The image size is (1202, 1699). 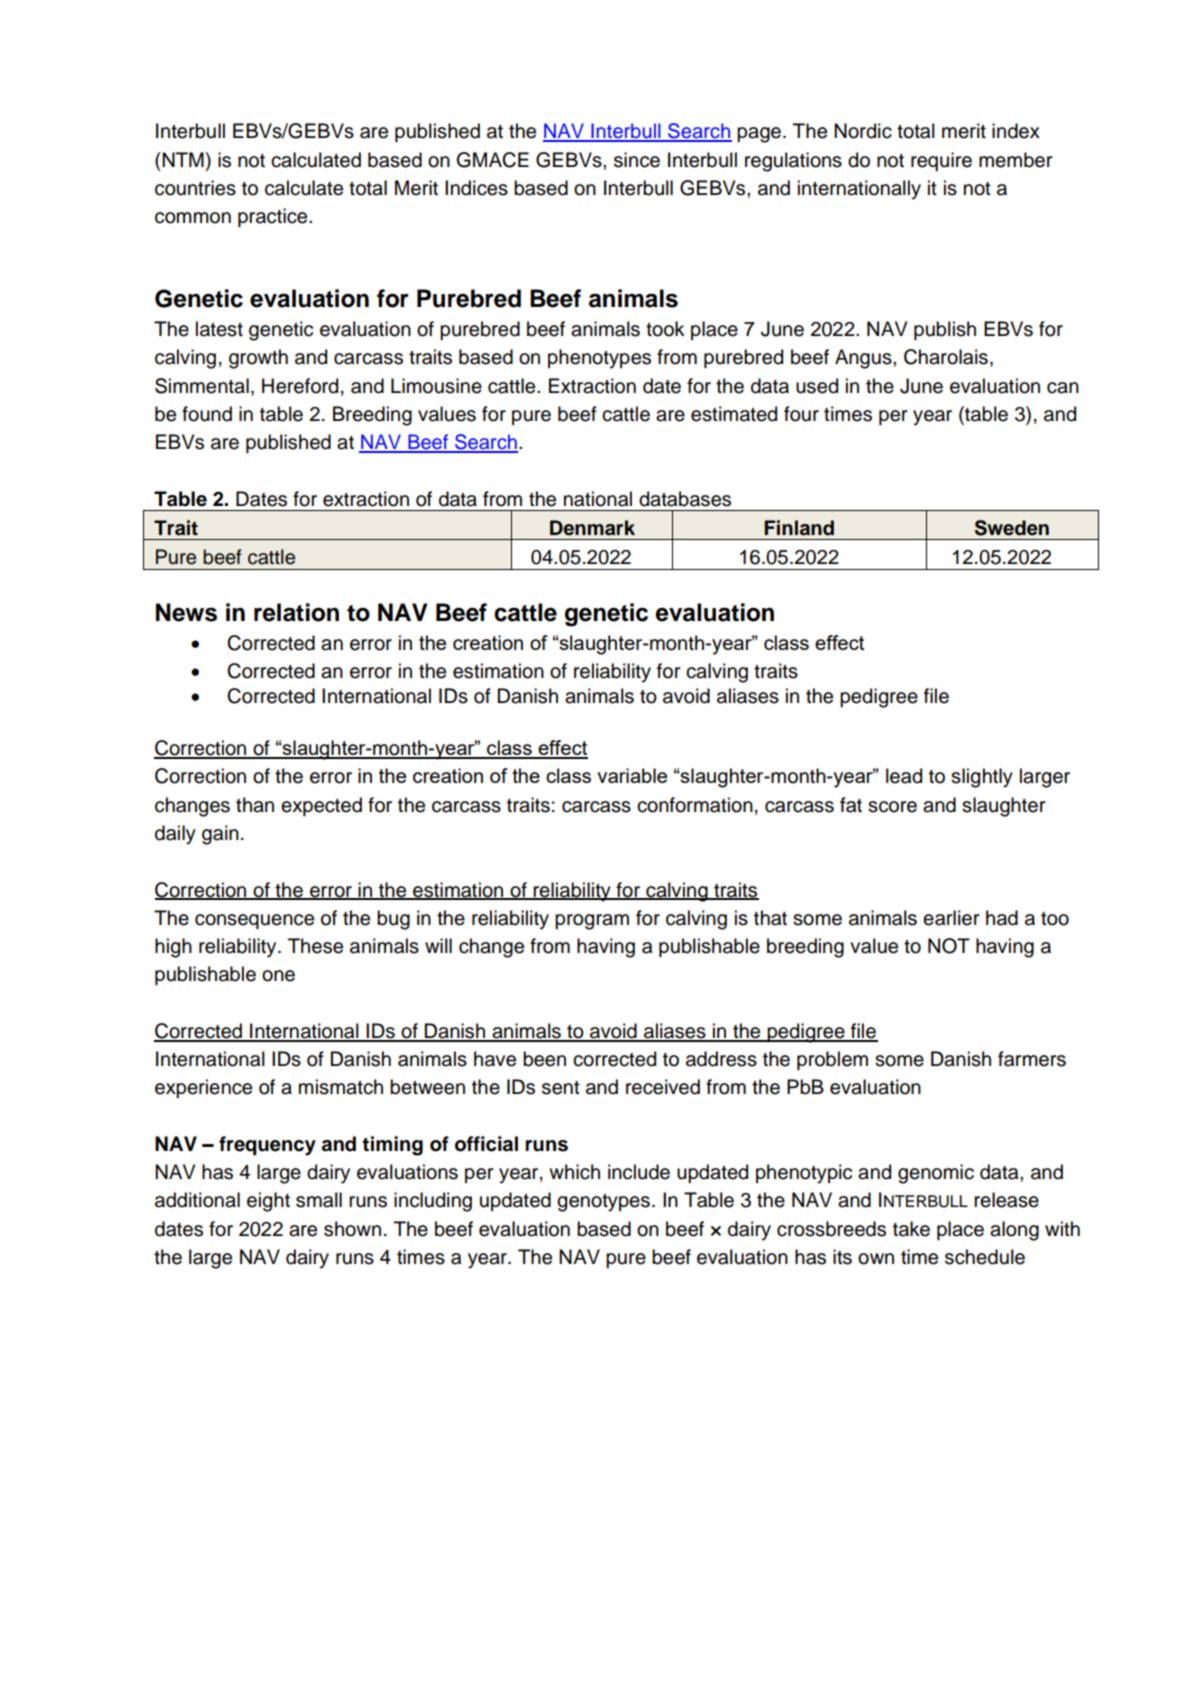 I want to click on variable, so click(x=632, y=775).
